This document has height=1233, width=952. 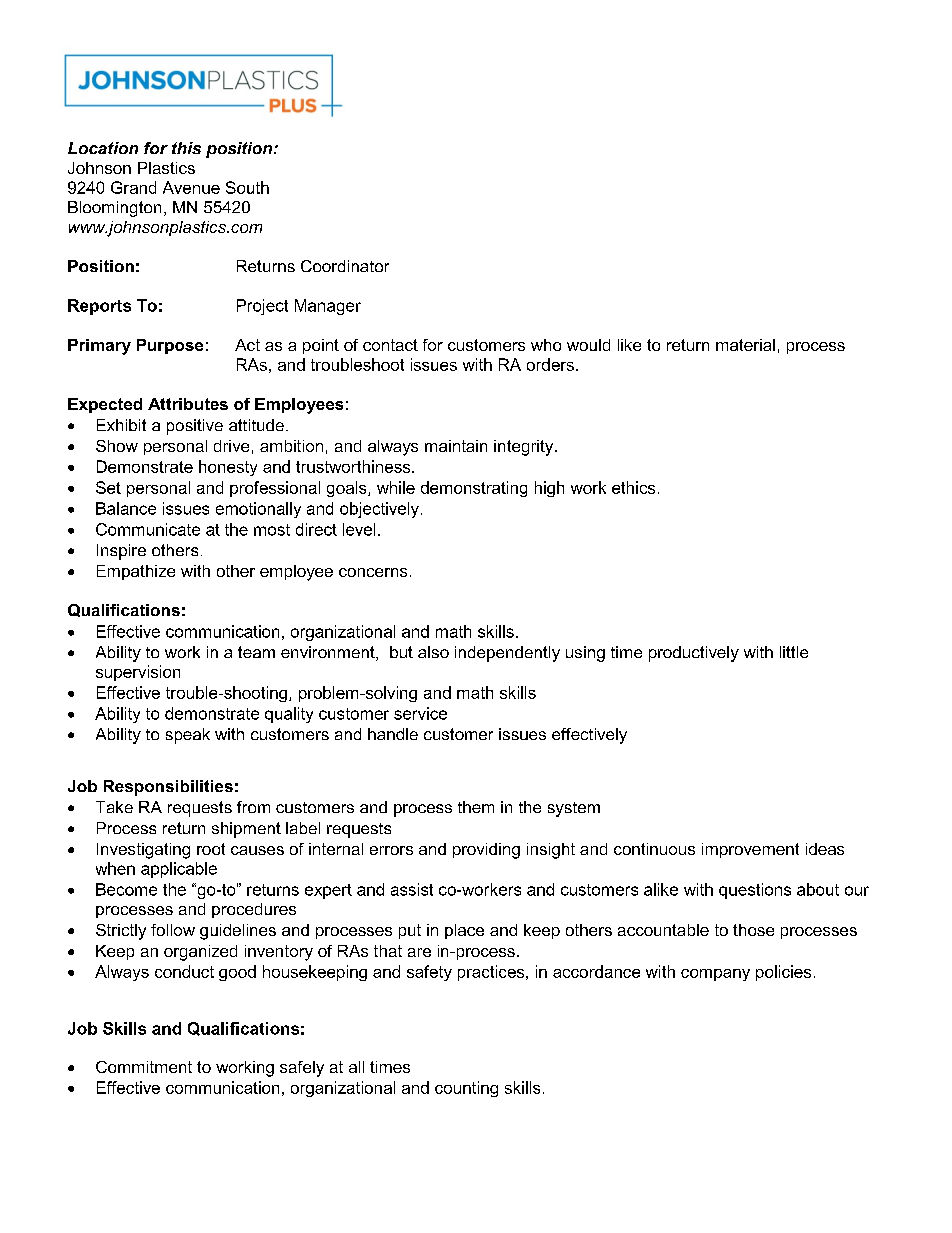 What do you see at coordinates (633, 487) in the document?
I see `ethics` at bounding box center [633, 487].
